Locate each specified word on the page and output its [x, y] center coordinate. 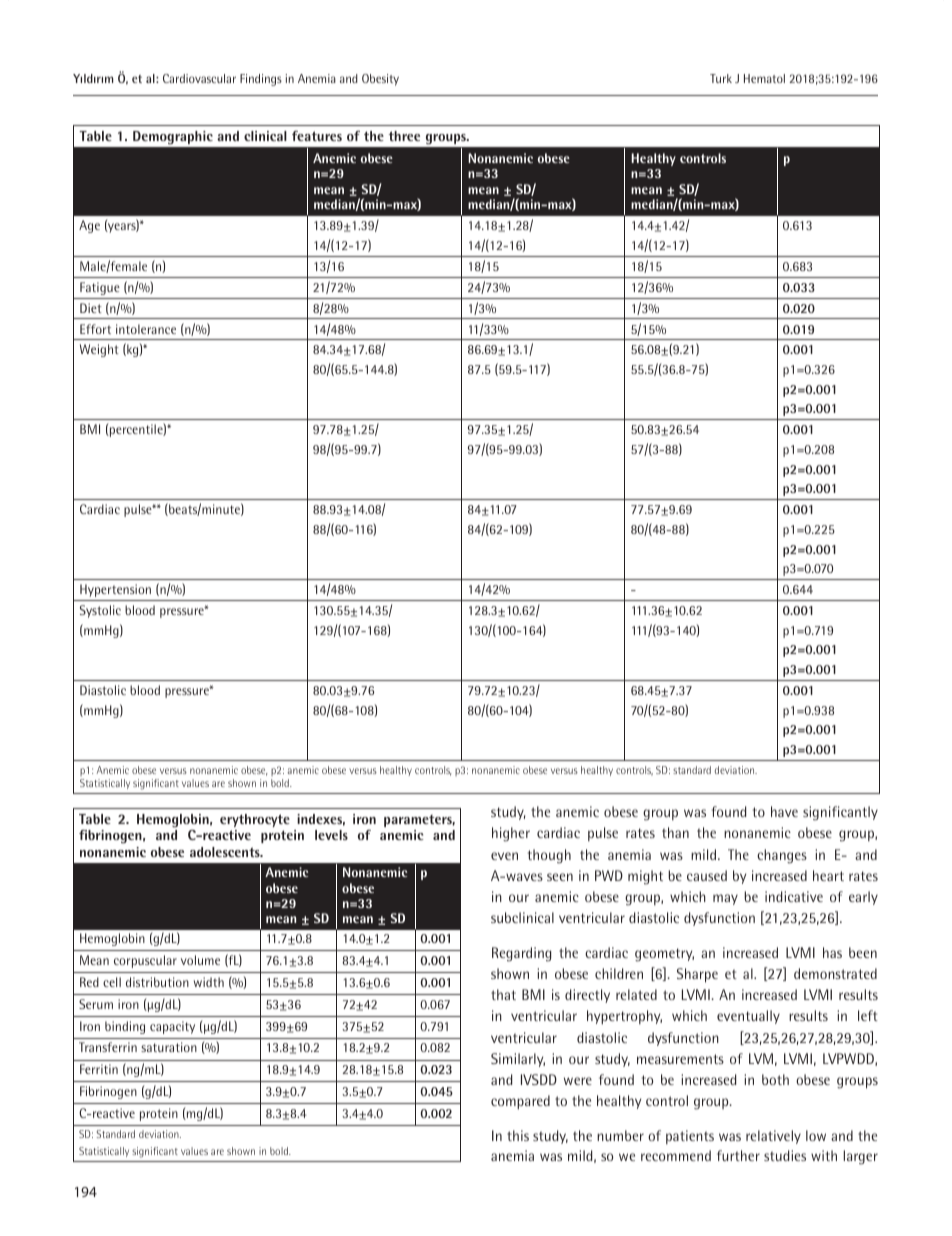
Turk [721, 78]
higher [511, 834]
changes [782, 856]
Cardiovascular [199, 78]
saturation [169, 1047]
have [784, 811]
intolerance [146, 329]
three [404, 136]
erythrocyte [255, 820]
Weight [99, 350]
